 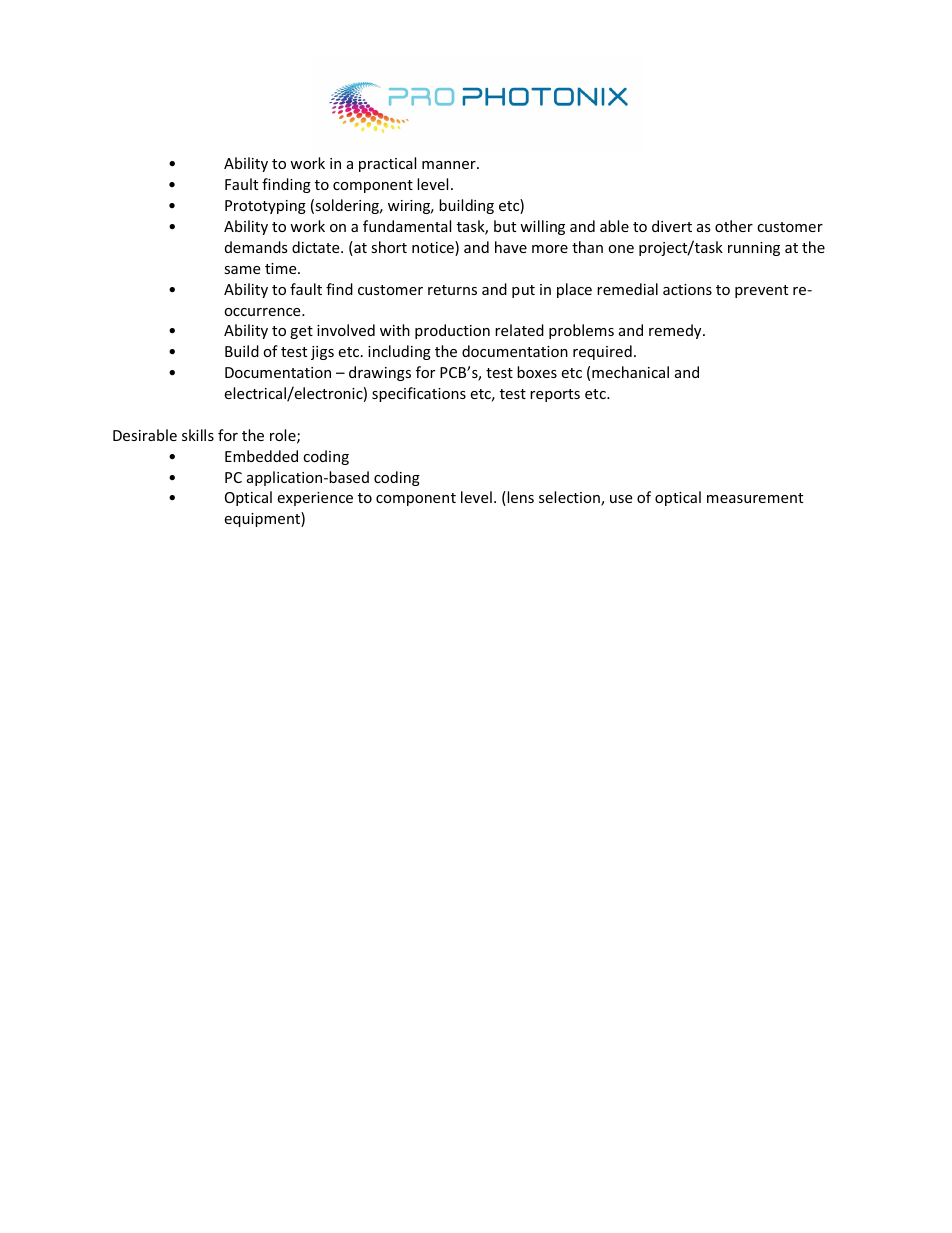 What do you see at coordinates (301, 332) in the page?
I see `get` at bounding box center [301, 332].
